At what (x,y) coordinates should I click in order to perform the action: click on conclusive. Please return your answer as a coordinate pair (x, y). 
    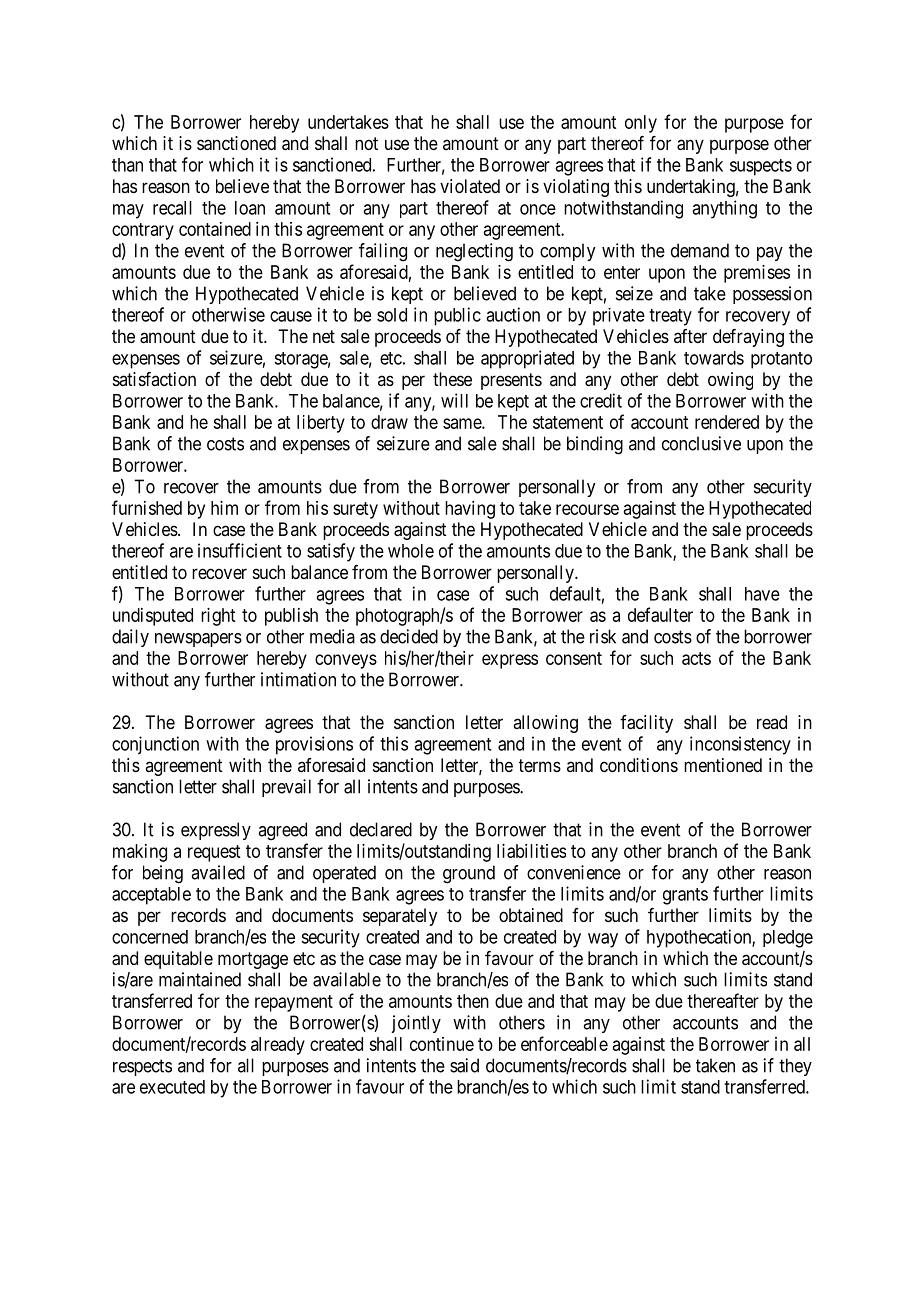
    Looking at the image, I should click on (701, 443).
